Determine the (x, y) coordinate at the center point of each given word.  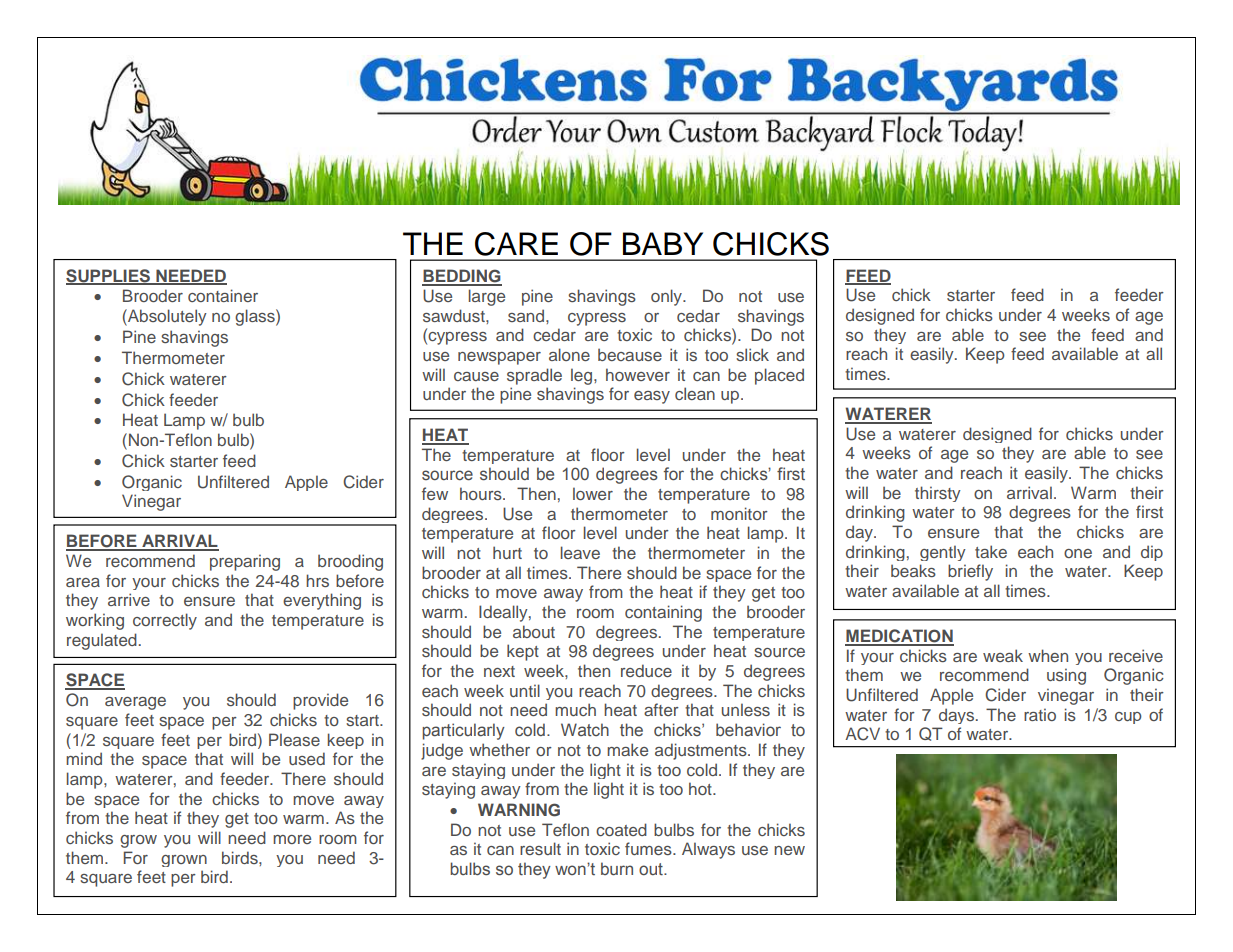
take (991, 551)
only (668, 297)
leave (580, 552)
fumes (649, 848)
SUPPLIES (109, 276)
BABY (663, 243)
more (292, 839)
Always (708, 850)
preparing (245, 562)
